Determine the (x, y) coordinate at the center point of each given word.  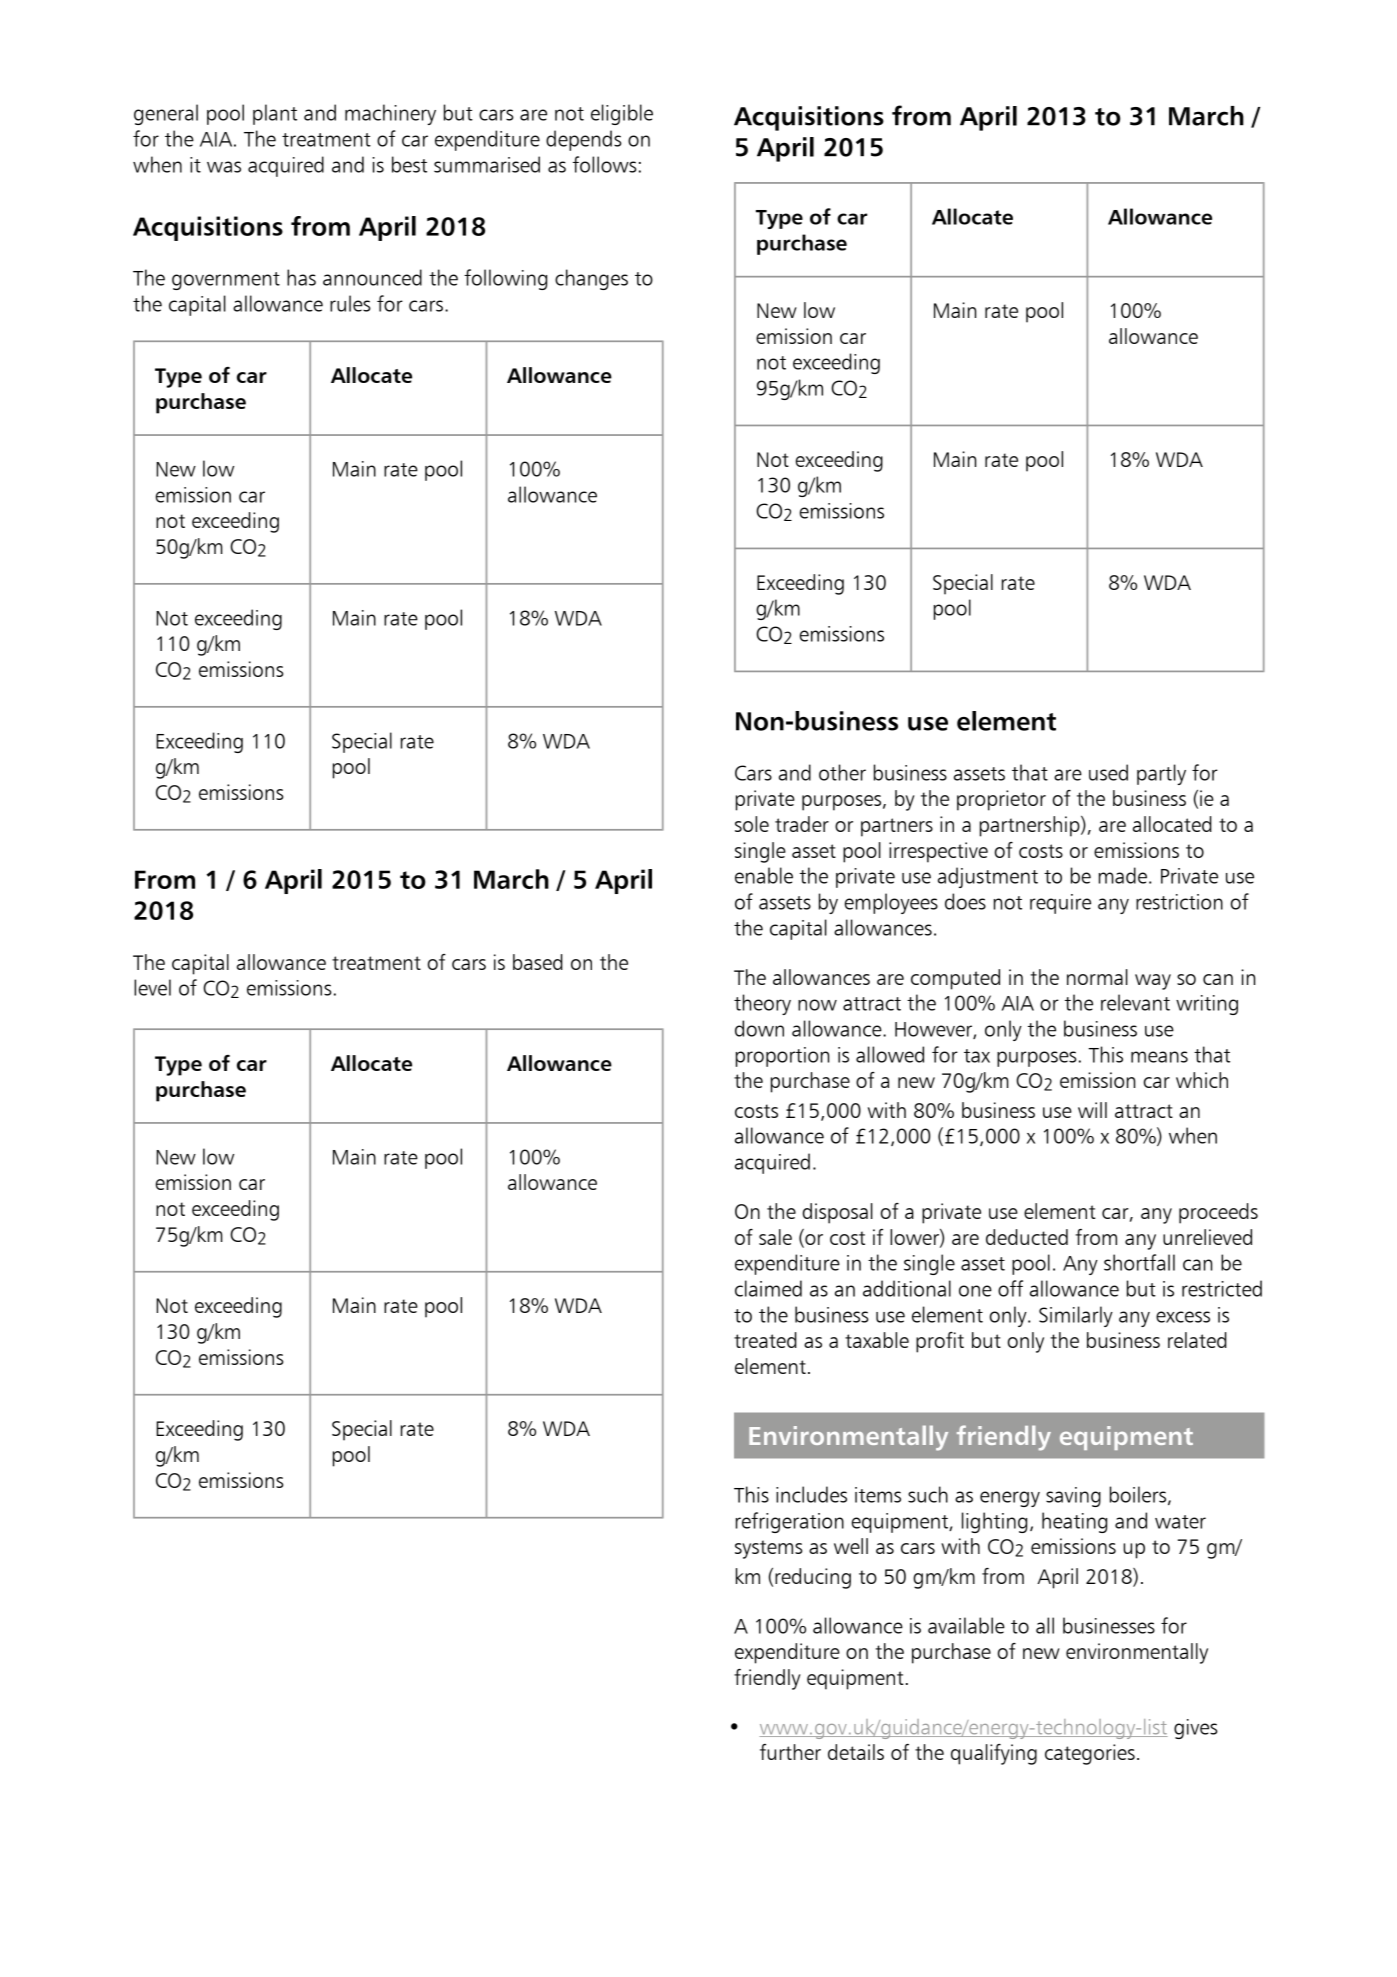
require (1060, 904)
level (152, 987)
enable (764, 875)
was (224, 167)
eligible (622, 114)
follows (605, 164)
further (790, 1752)
